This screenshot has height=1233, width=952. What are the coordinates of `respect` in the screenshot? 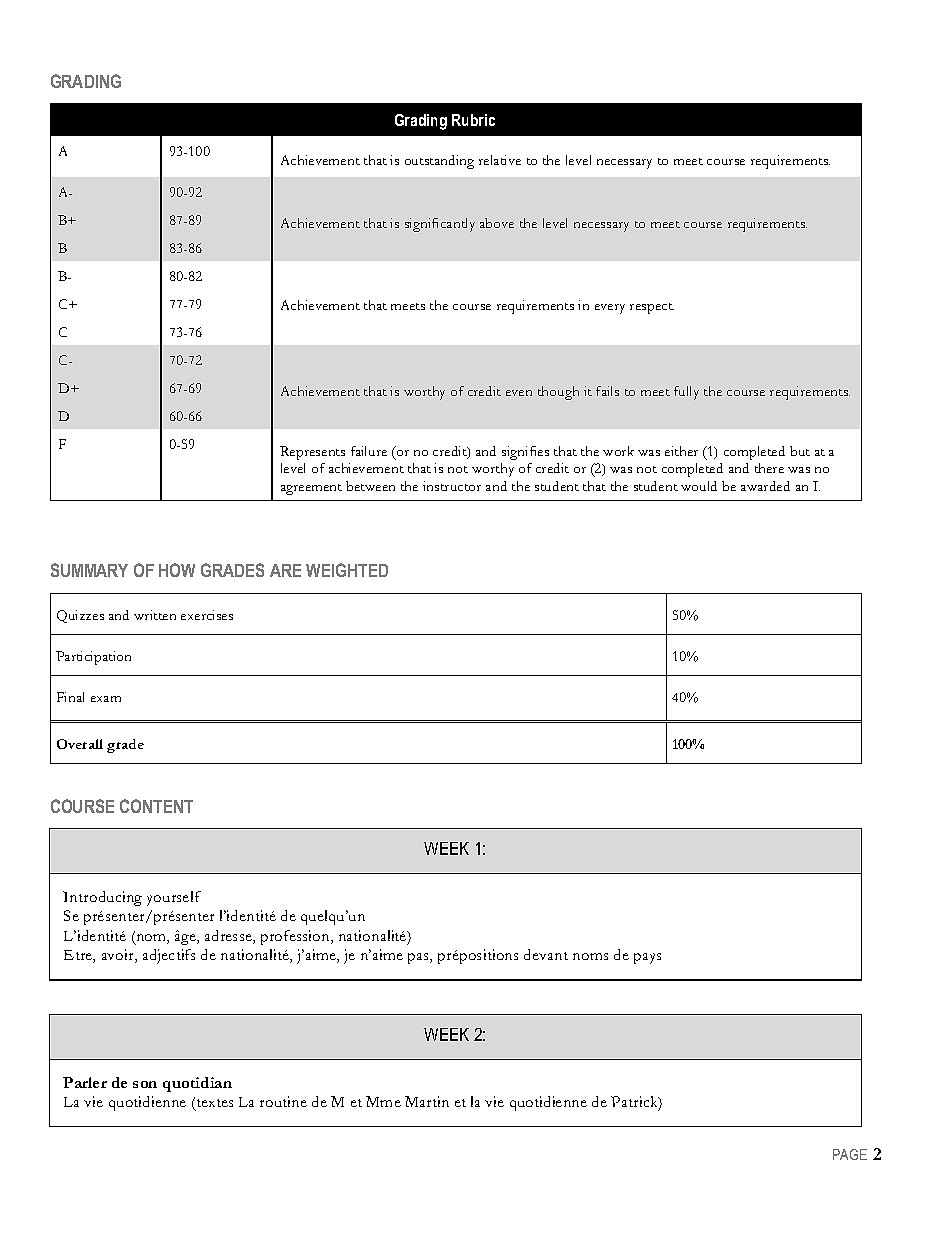 It's located at (652, 308).
